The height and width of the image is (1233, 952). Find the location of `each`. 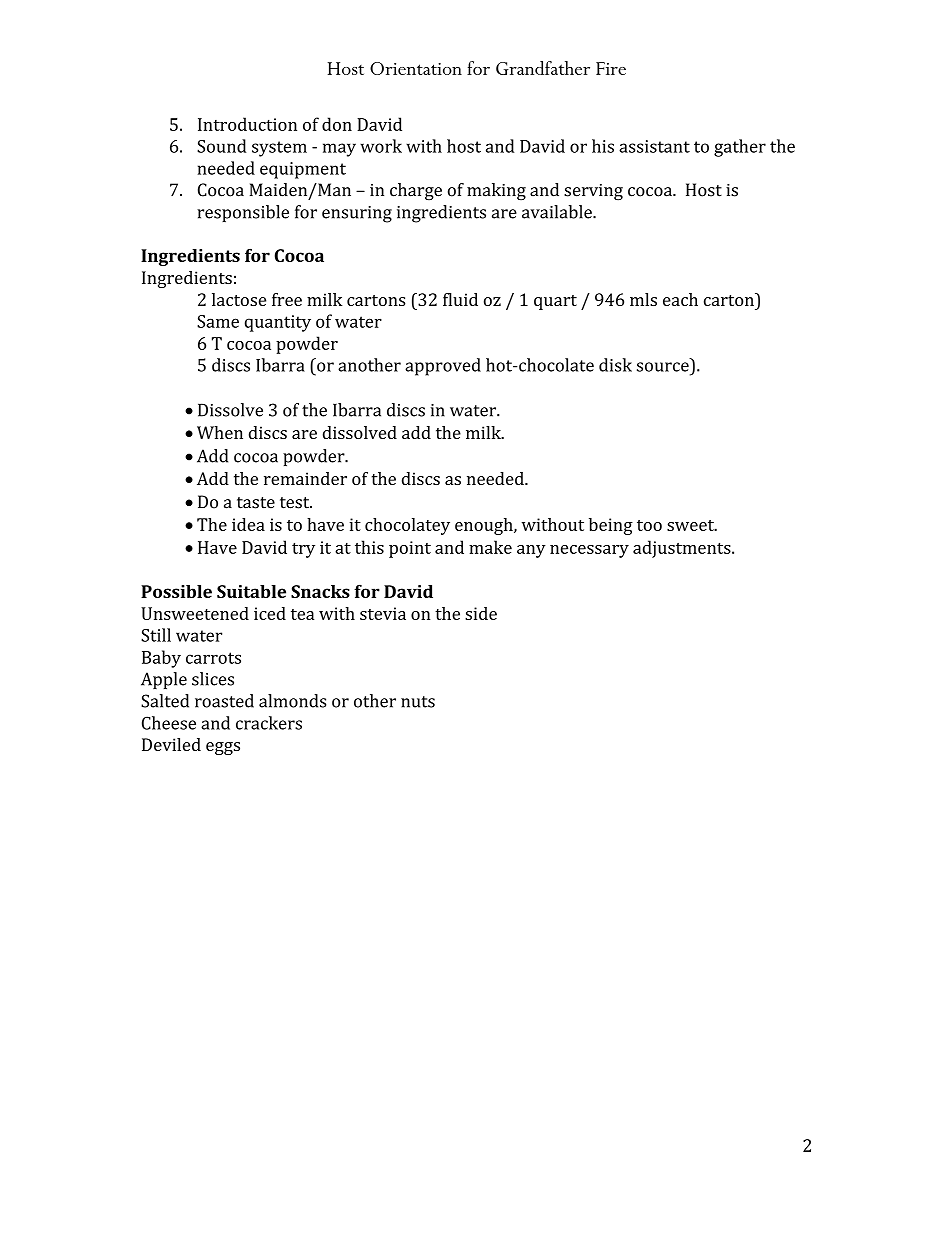

each is located at coordinates (680, 299).
